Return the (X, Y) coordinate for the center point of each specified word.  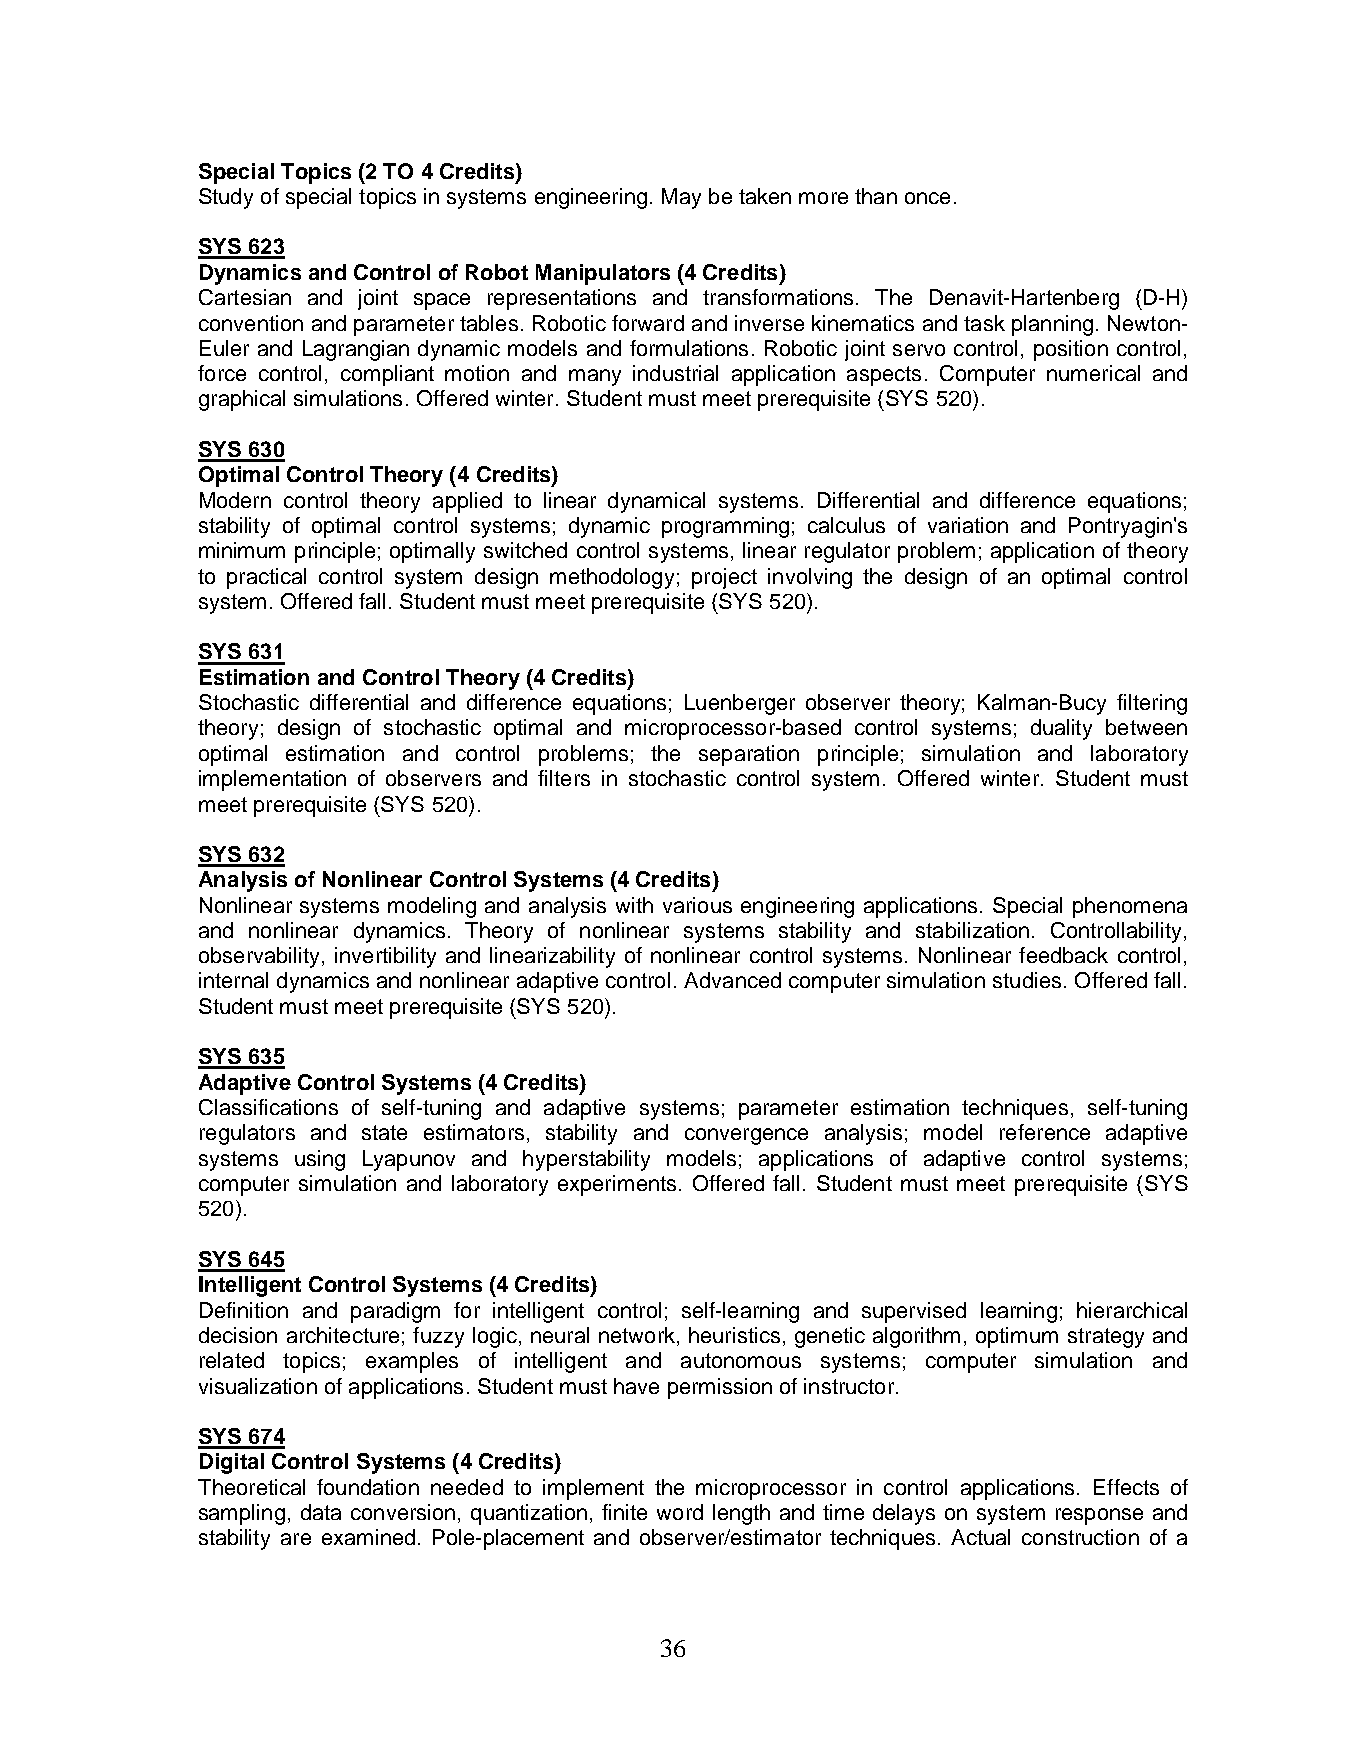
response (1099, 1516)
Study (226, 198)
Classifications (268, 1107)
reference (1045, 1132)
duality (1061, 729)
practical (266, 578)
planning (1052, 325)
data (321, 1512)
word (680, 1512)
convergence (746, 1136)
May (681, 198)
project (724, 578)
